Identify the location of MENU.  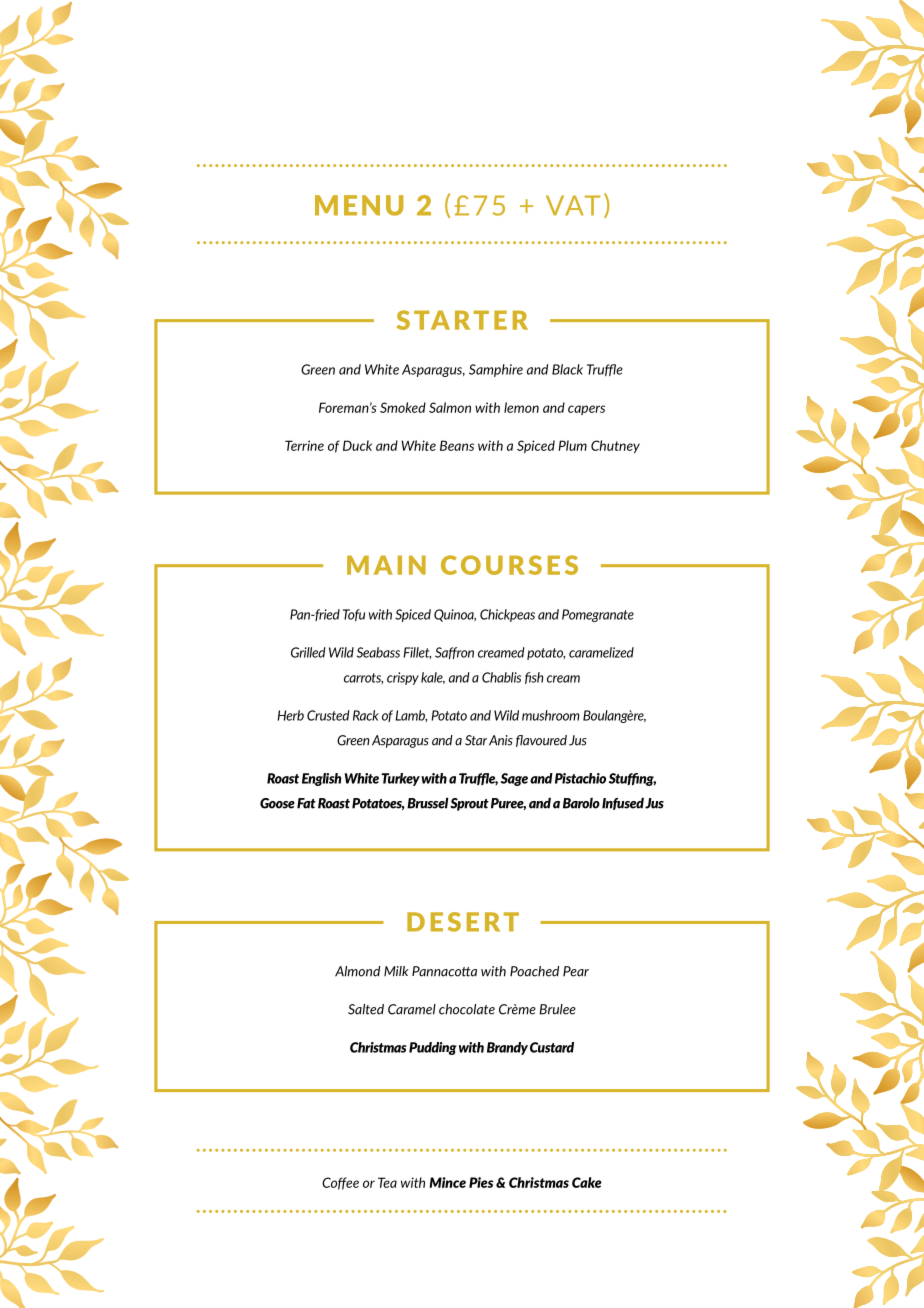
(359, 205).
